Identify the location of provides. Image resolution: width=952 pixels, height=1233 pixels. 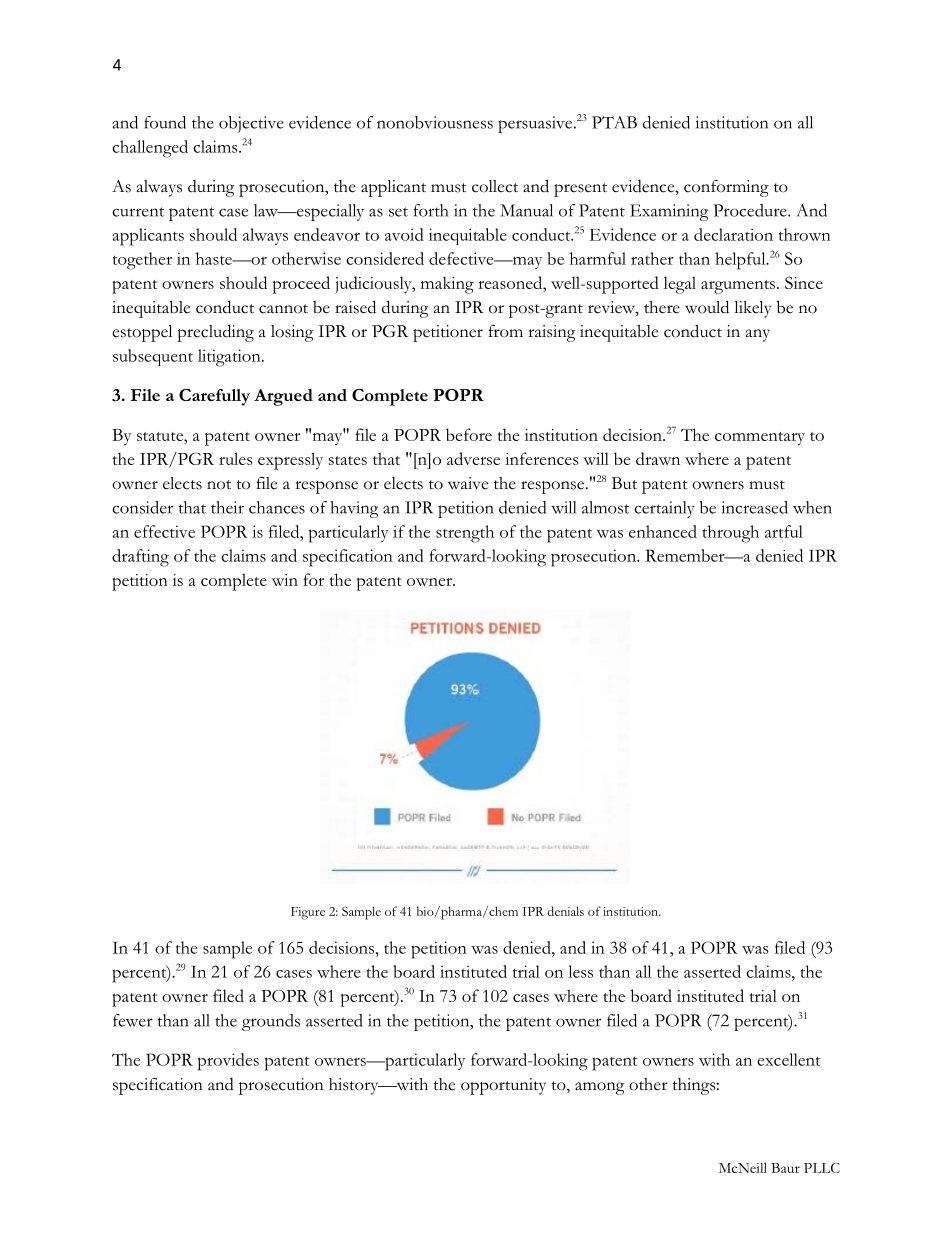
(228, 1062).
